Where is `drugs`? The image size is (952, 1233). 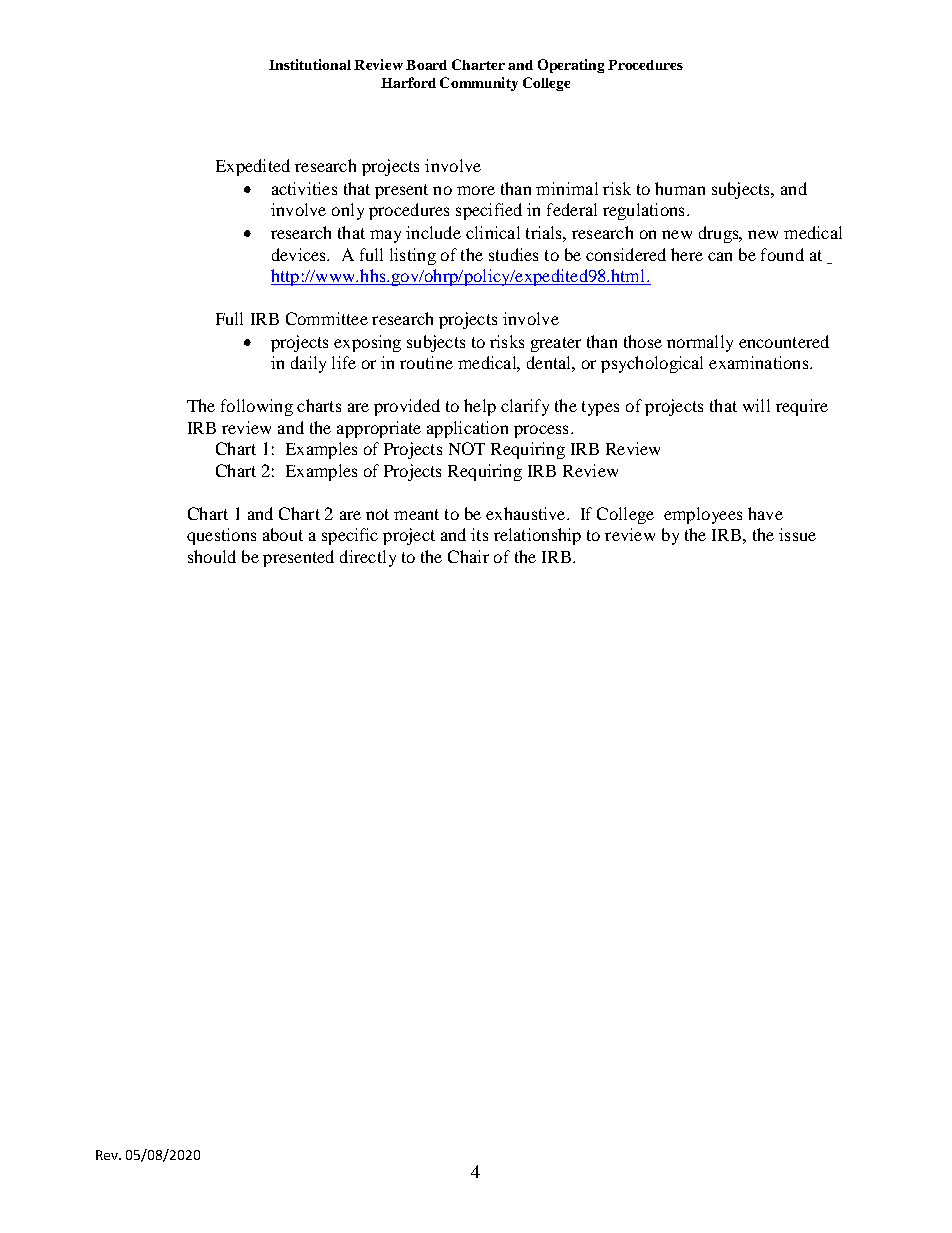
drugs is located at coordinates (720, 234).
